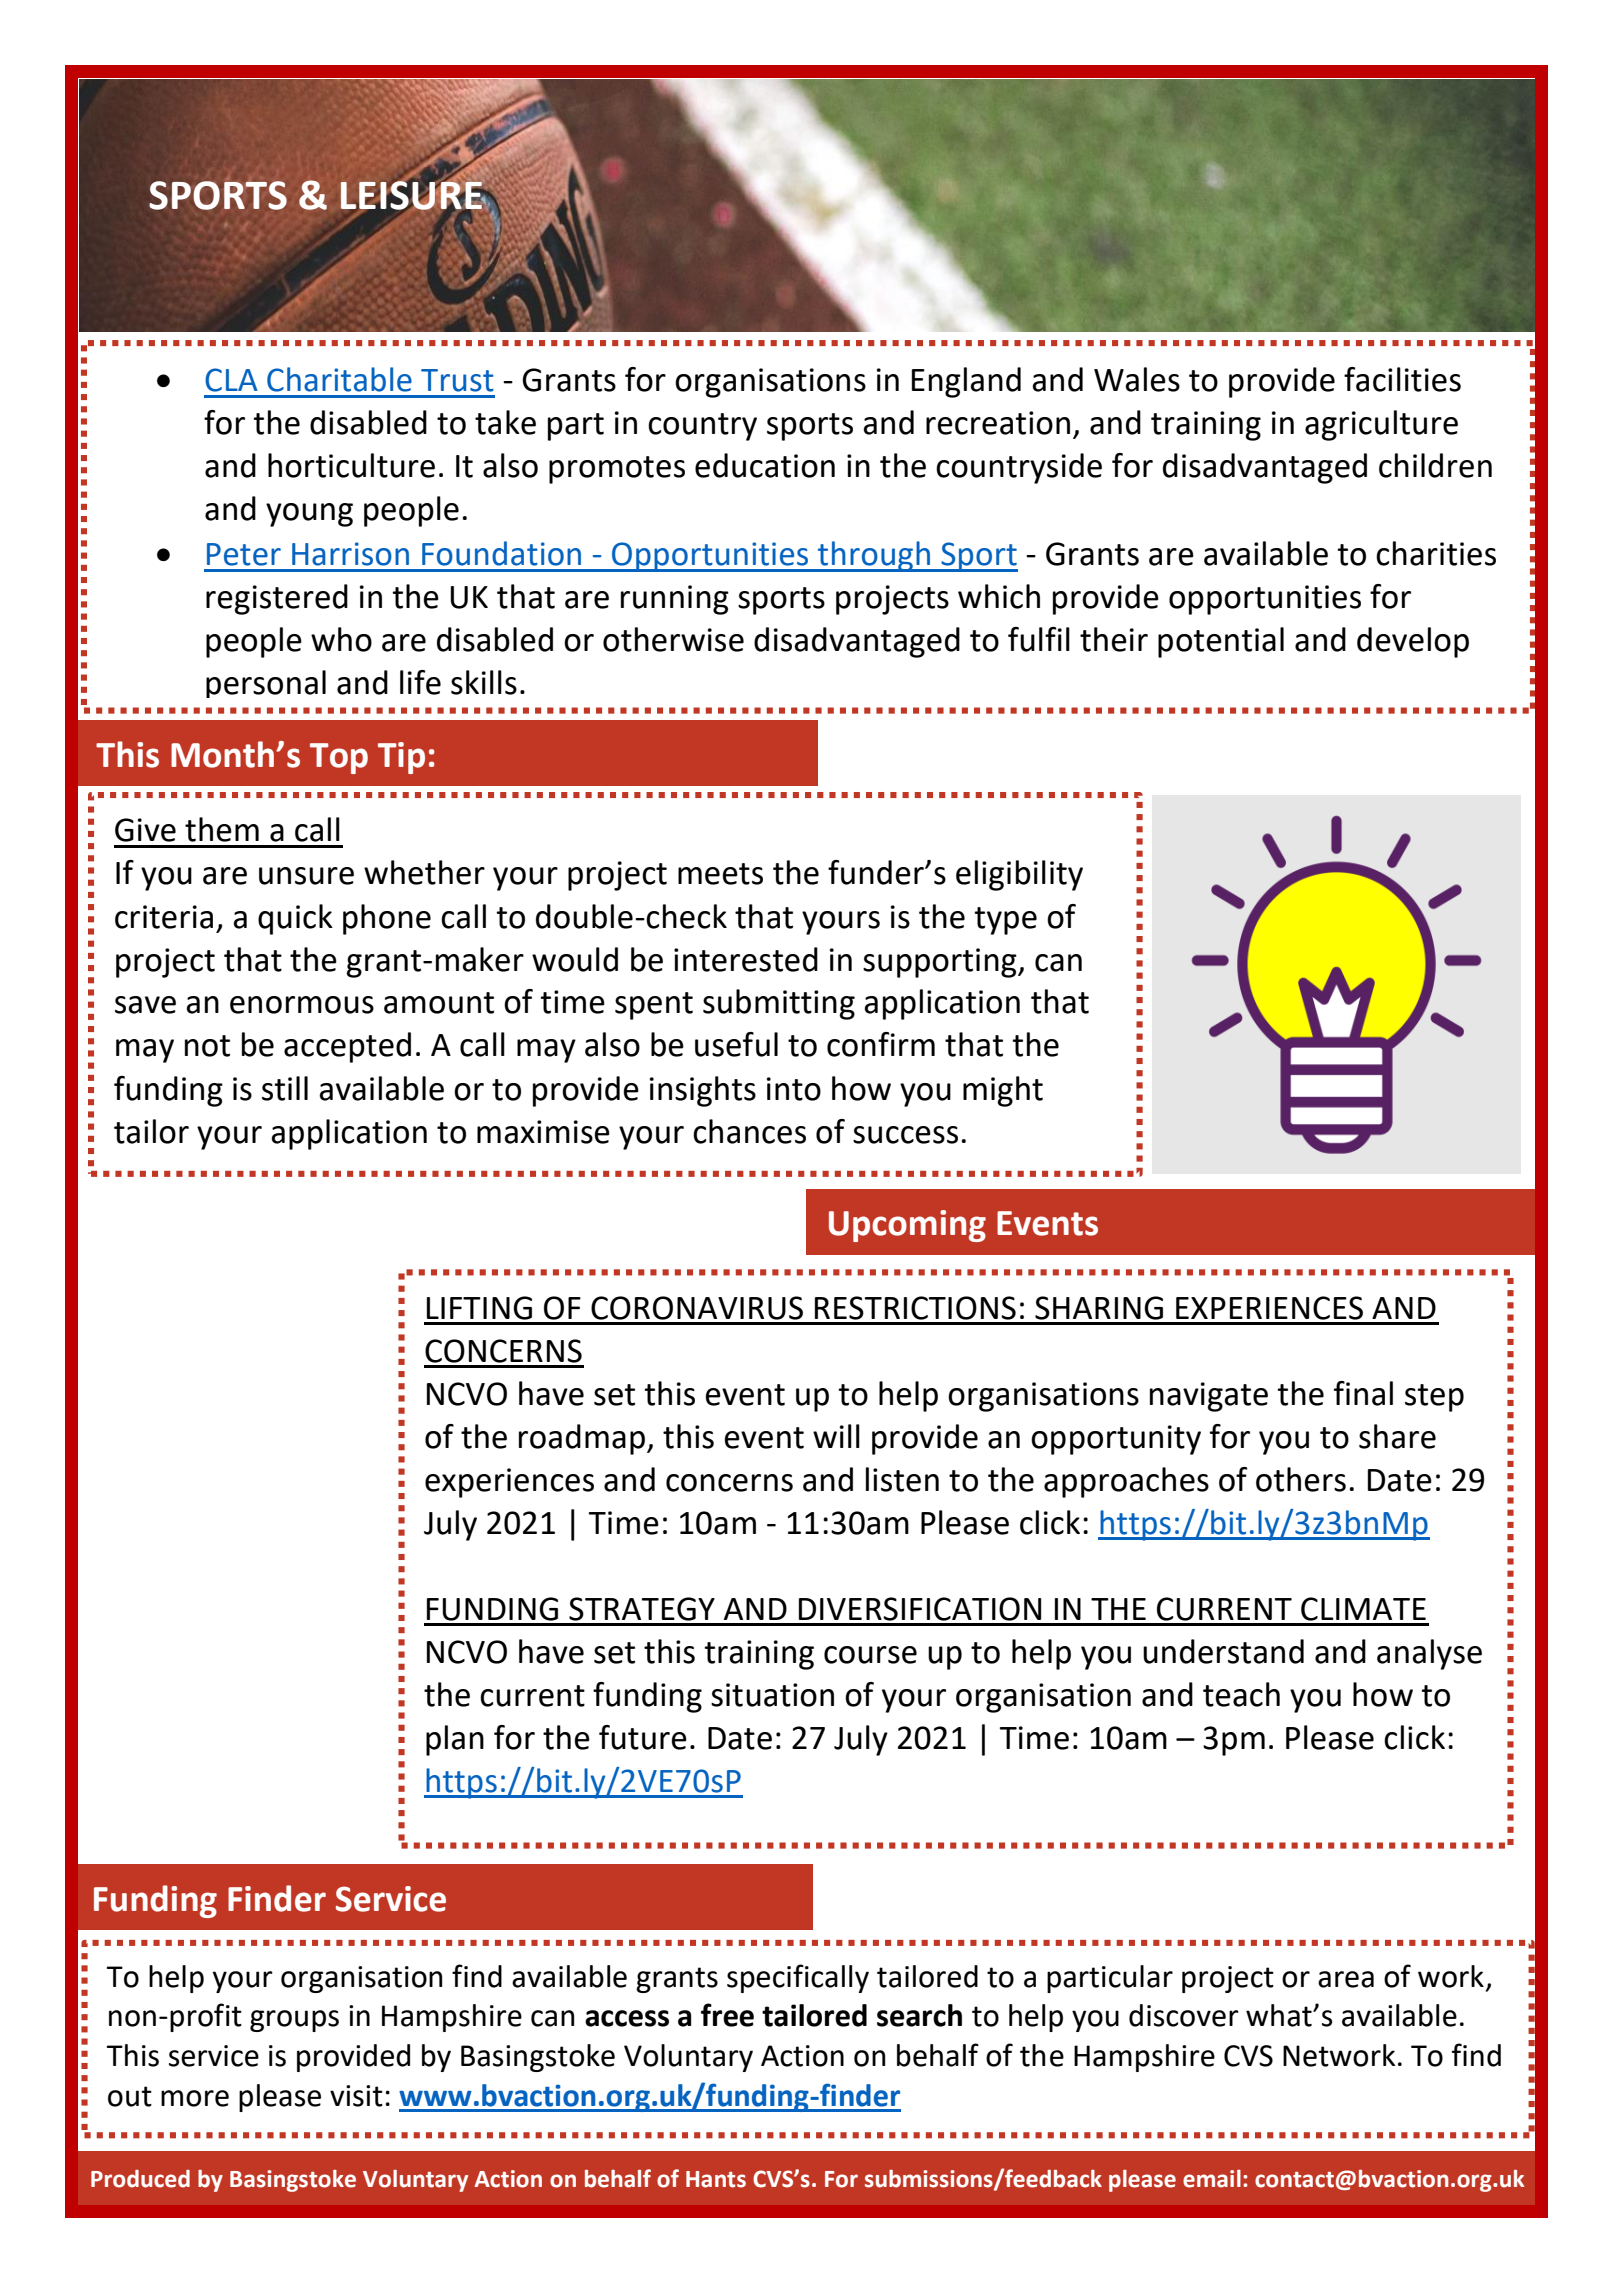 The width and height of the screenshot is (1612, 2282). Describe the element at coordinates (455, 1740) in the screenshot. I see `plan` at that location.
